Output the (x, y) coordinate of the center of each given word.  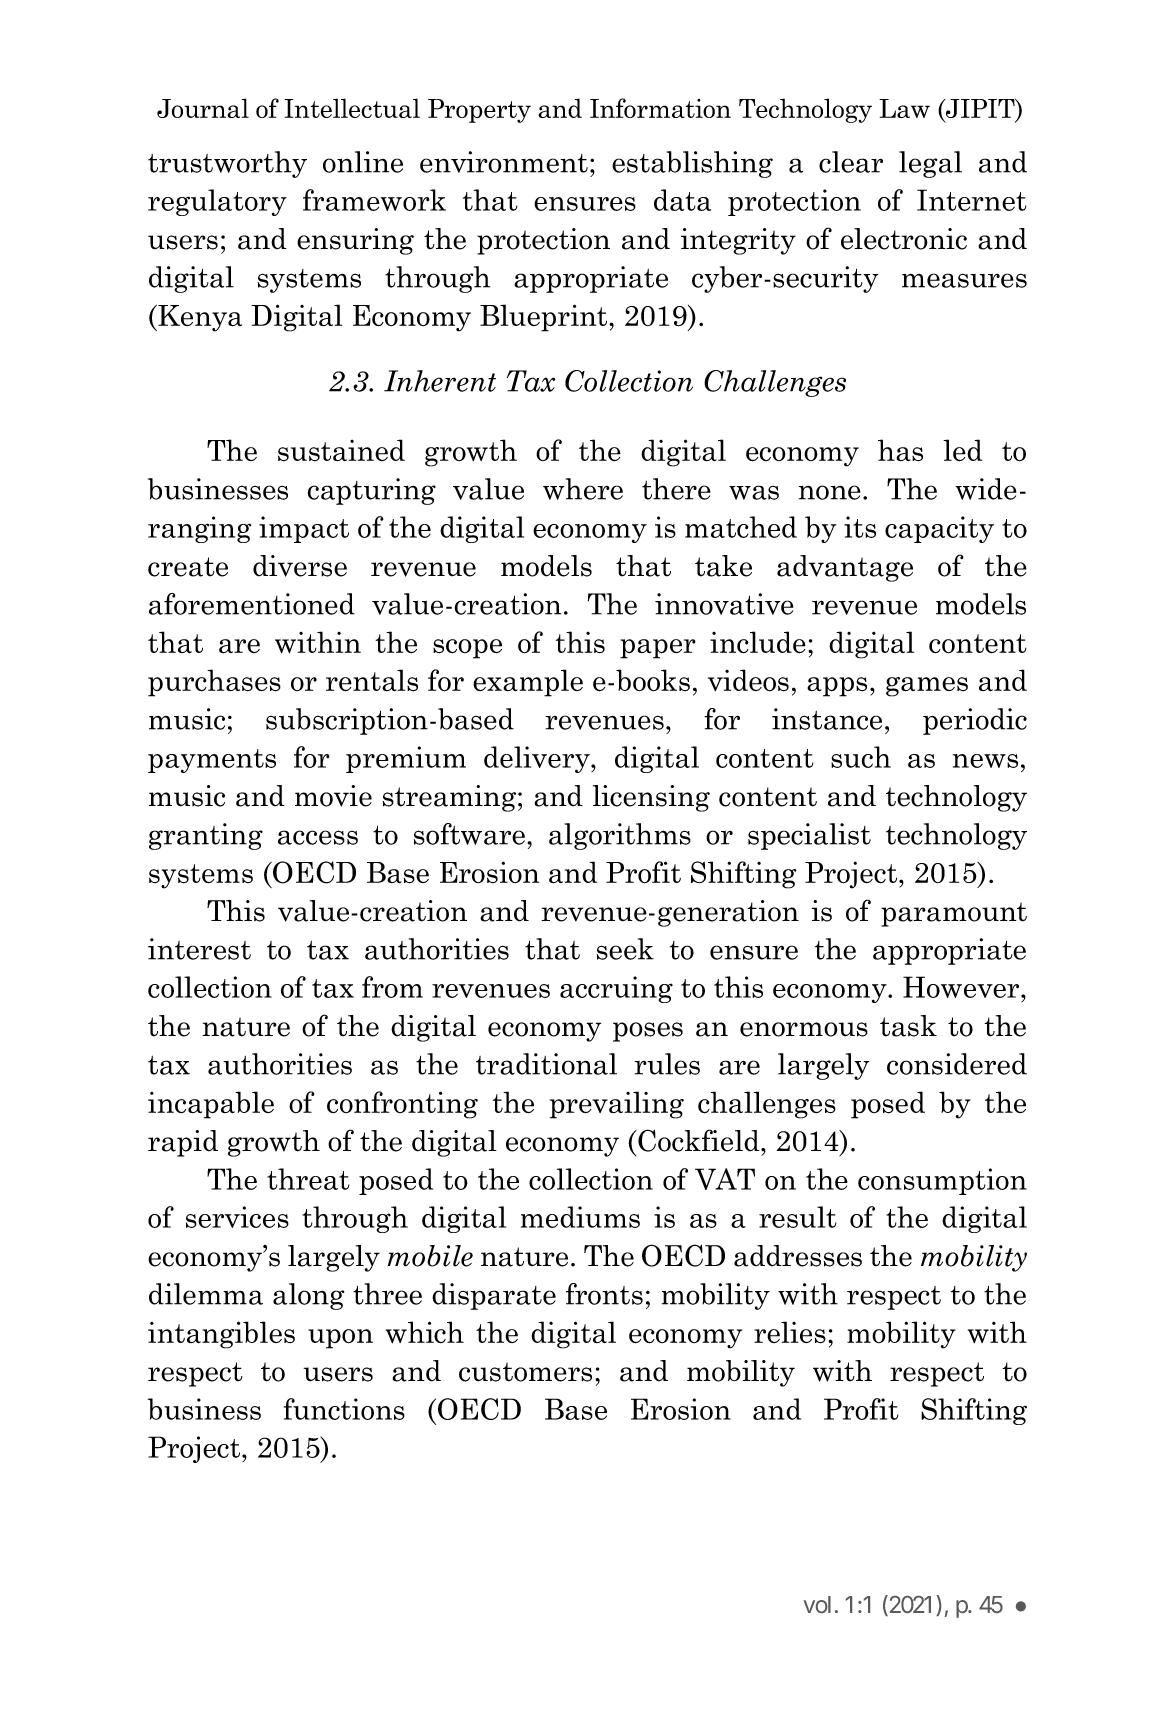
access (318, 837)
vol (817, 1604)
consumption (942, 1181)
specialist (809, 836)
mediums (580, 1217)
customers (525, 1372)
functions (344, 1409)
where (583, 489)
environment (504, 162)
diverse (300, 566)
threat (308, 1179)
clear (851, 162)
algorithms (620, 836)
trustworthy (227, 164)
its (860, 527)
